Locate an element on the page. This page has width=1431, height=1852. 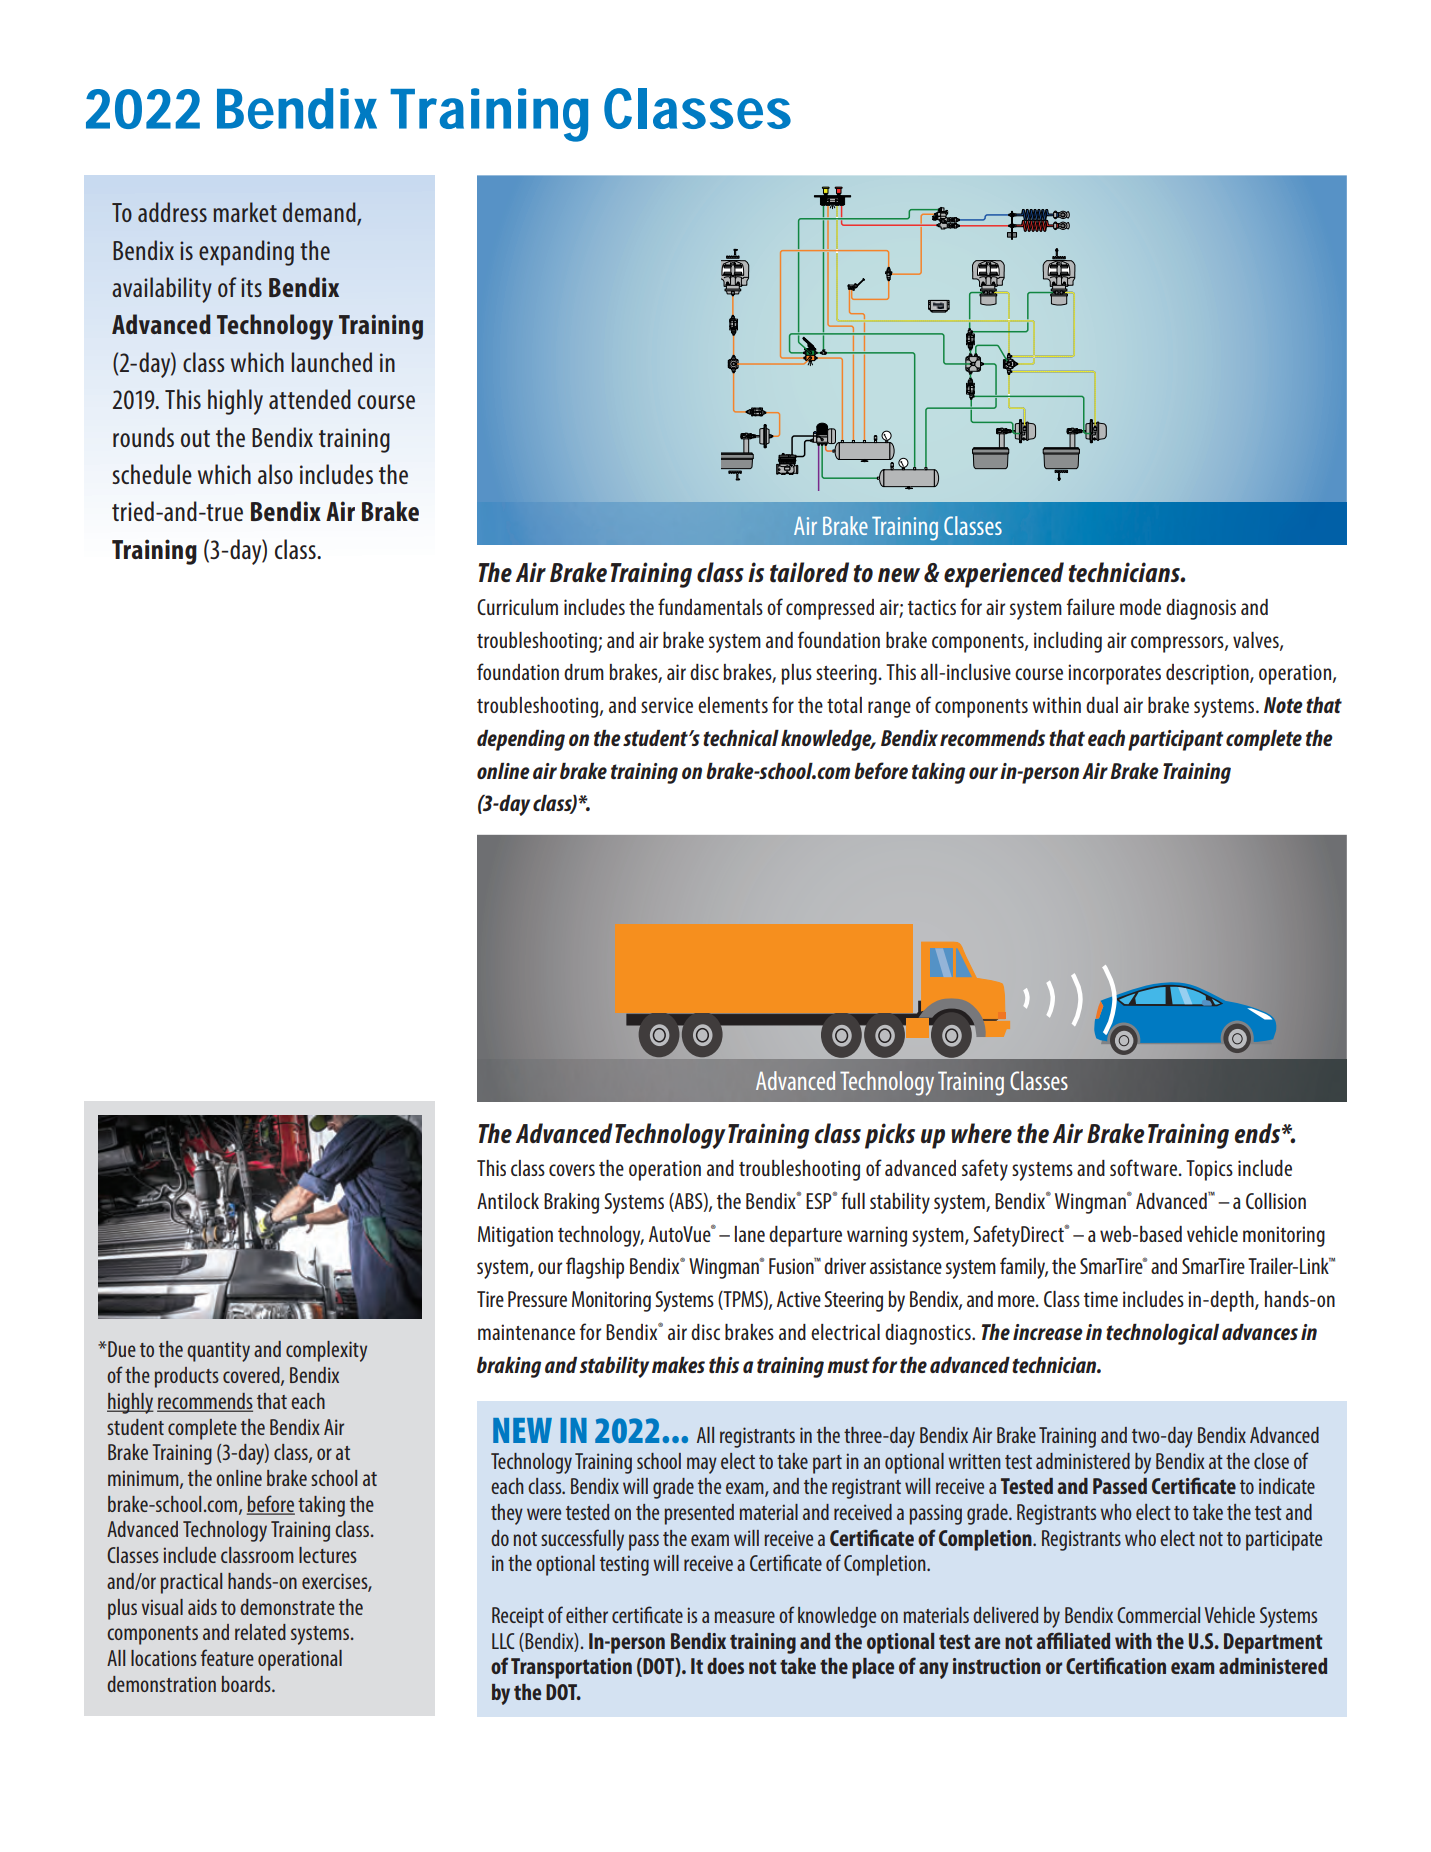
related is located at coordinates (260, 1632).
